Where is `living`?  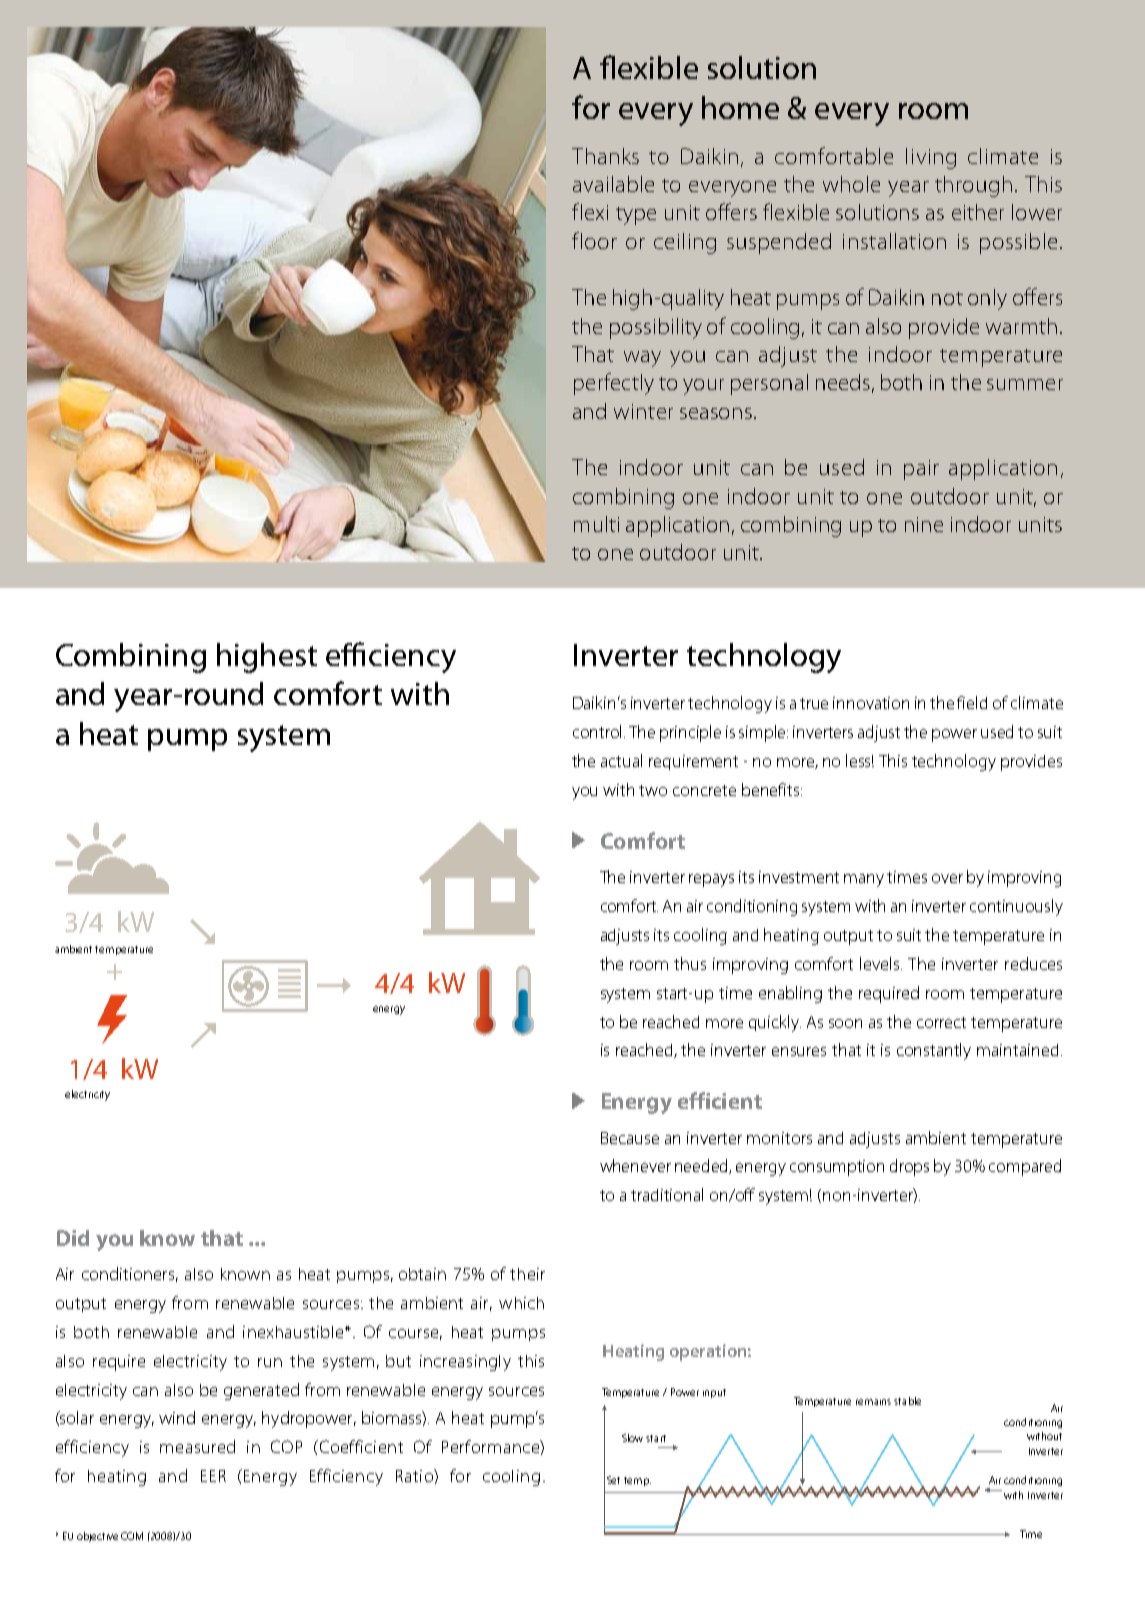
living is located at coordinates (931, 158).
